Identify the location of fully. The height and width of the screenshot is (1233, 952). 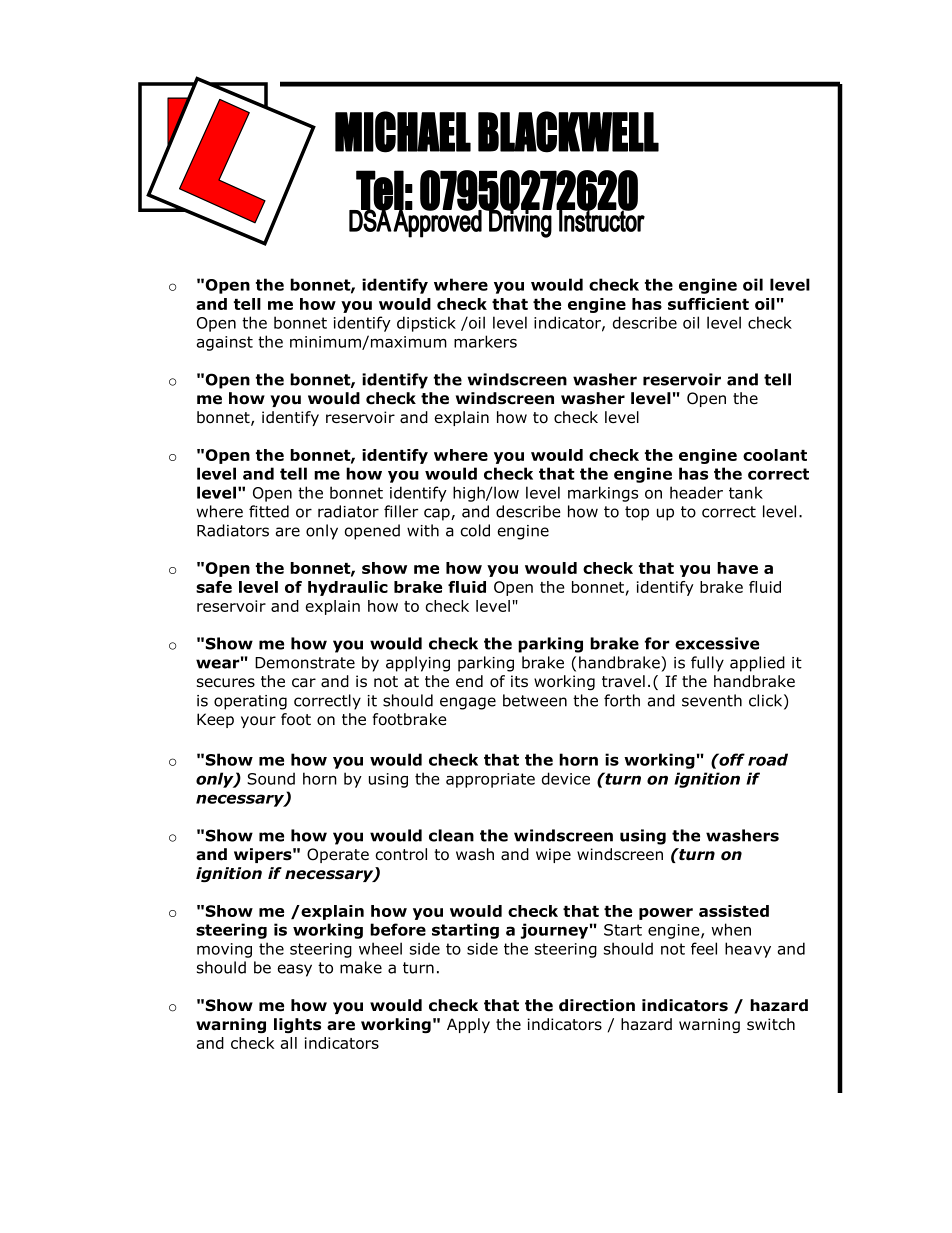
(707, 664).
